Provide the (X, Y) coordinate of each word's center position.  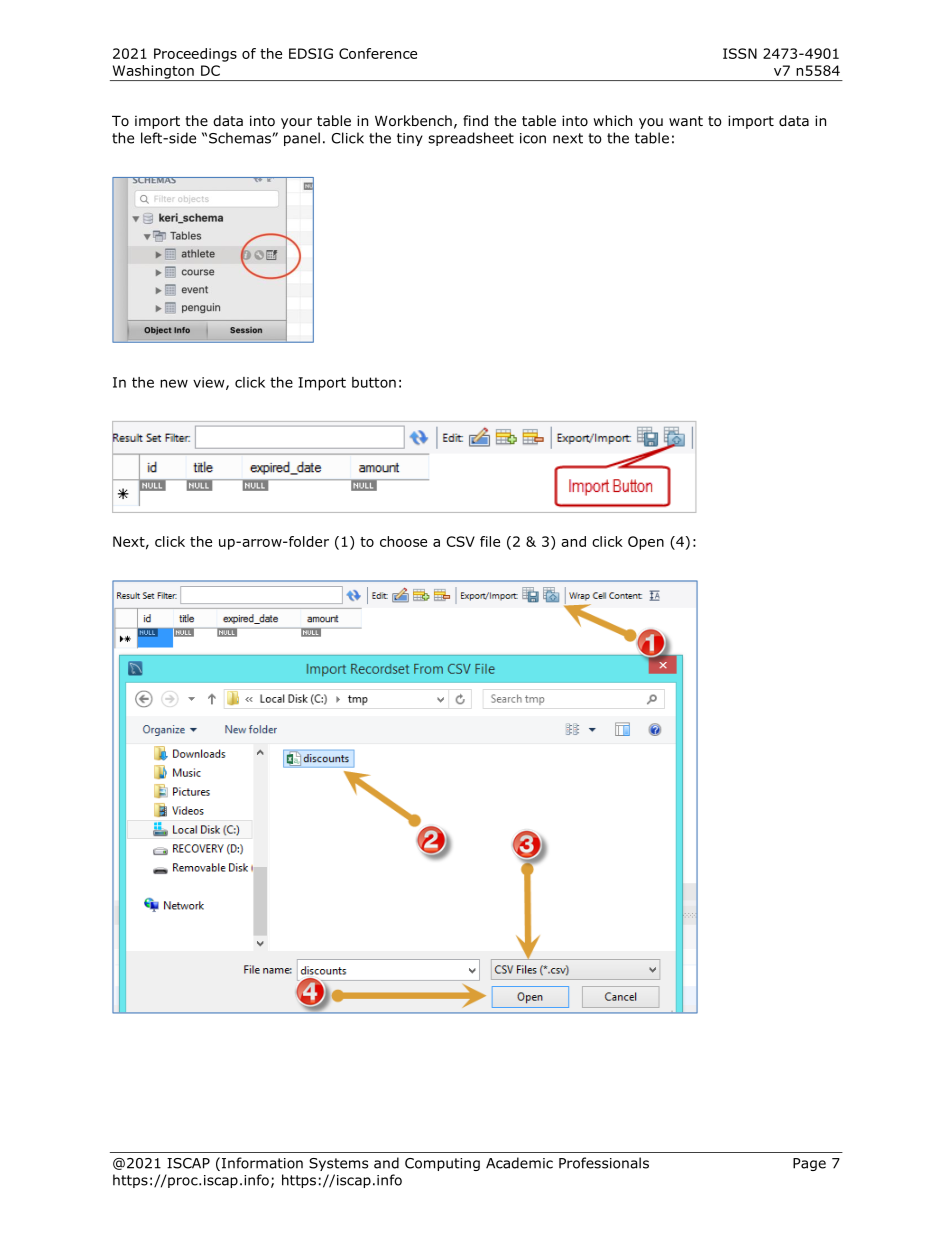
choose (403, 541)
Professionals (604, 1163)
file (490, 541)
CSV (460, 541)
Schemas (241, 138)
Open (646, 543)
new (174, 383)
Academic (519, 1163)
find (475, 120)
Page (809, 1164)
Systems (338, 1164)
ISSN (740, 53)
